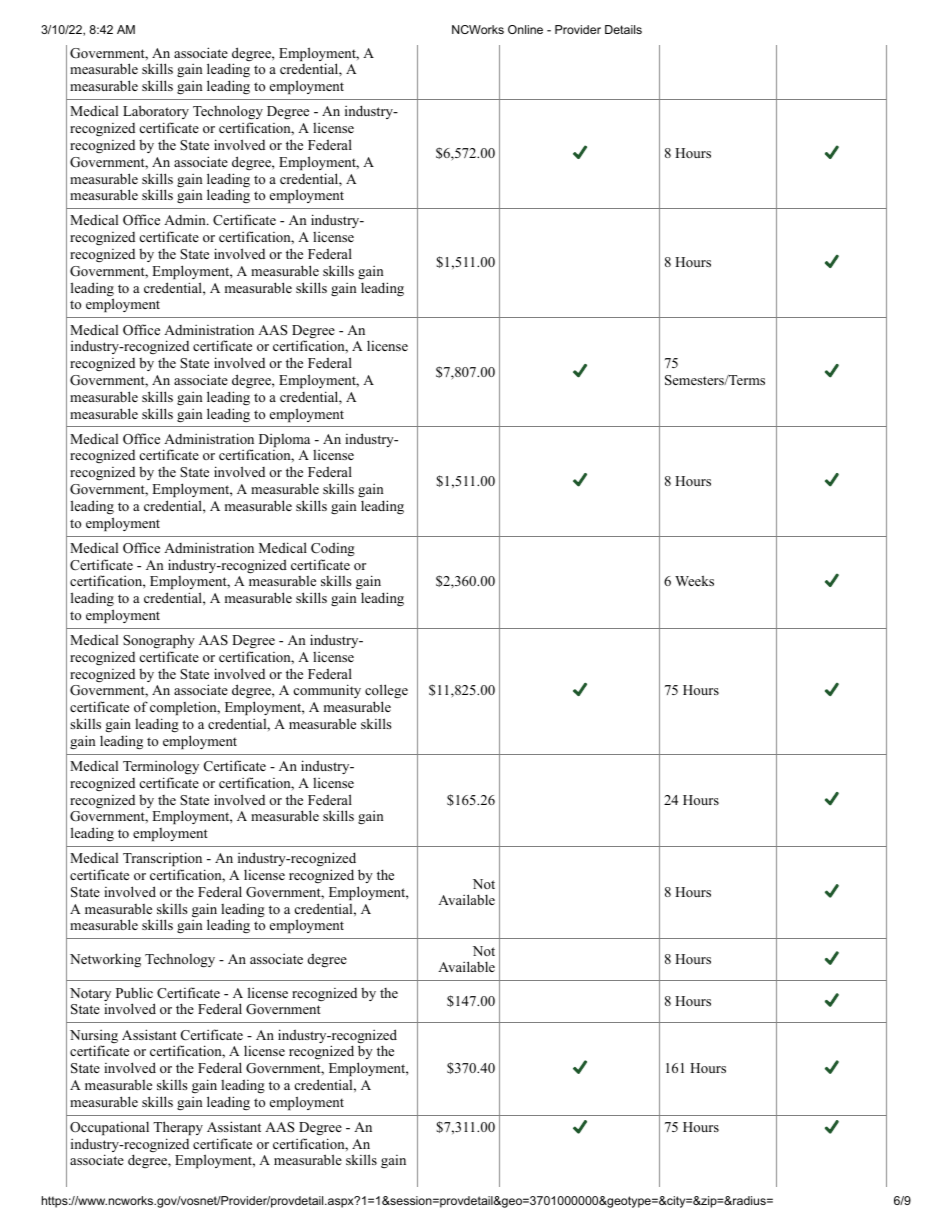 This screenshot has width=952, height=1232. What do you see at coordinates (178, 1128) in the screenshot?
I see `Therapy` at bounding box center [178, 1128].
